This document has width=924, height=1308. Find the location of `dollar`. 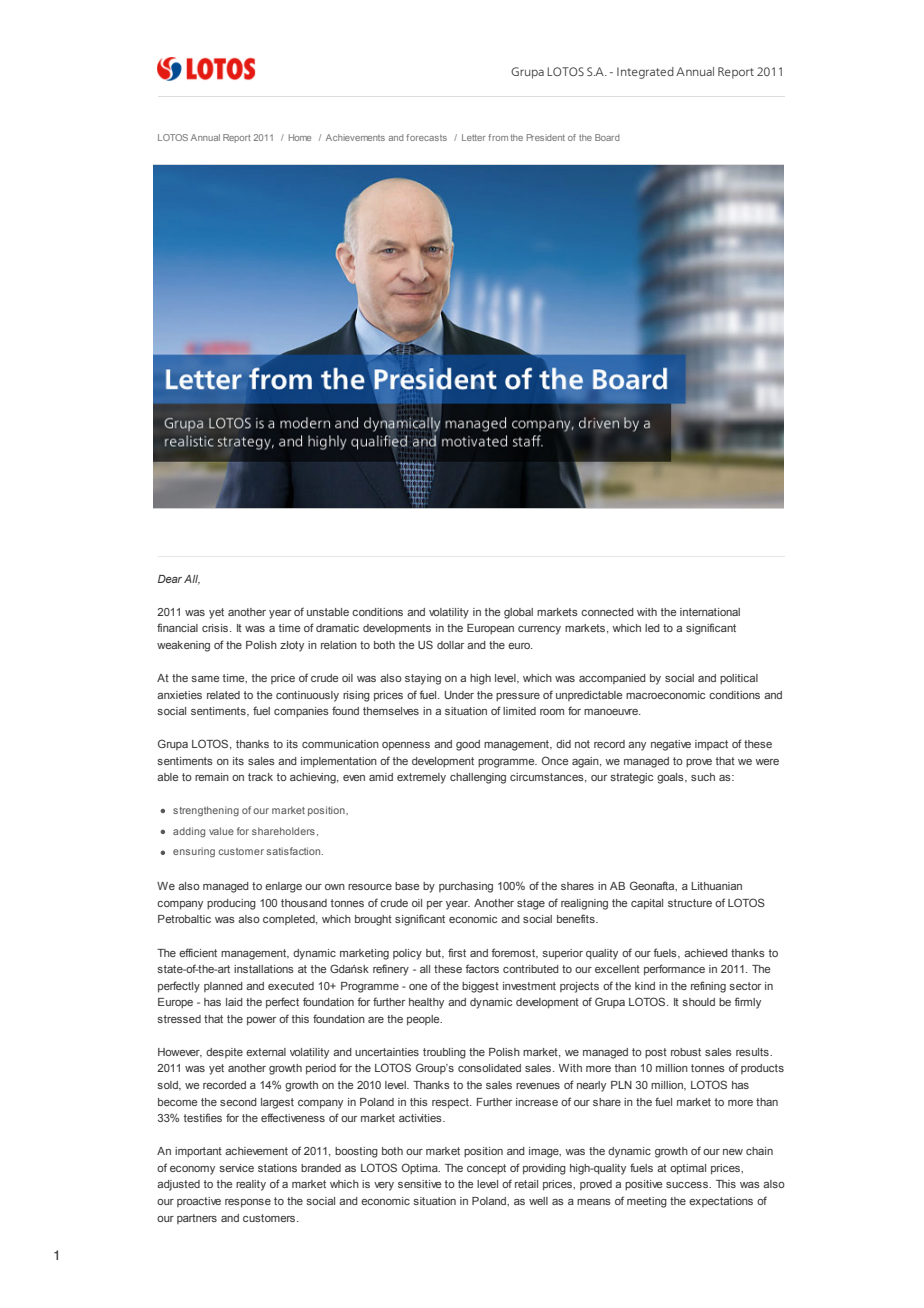

dollar is located at coordinates (450, 645).
